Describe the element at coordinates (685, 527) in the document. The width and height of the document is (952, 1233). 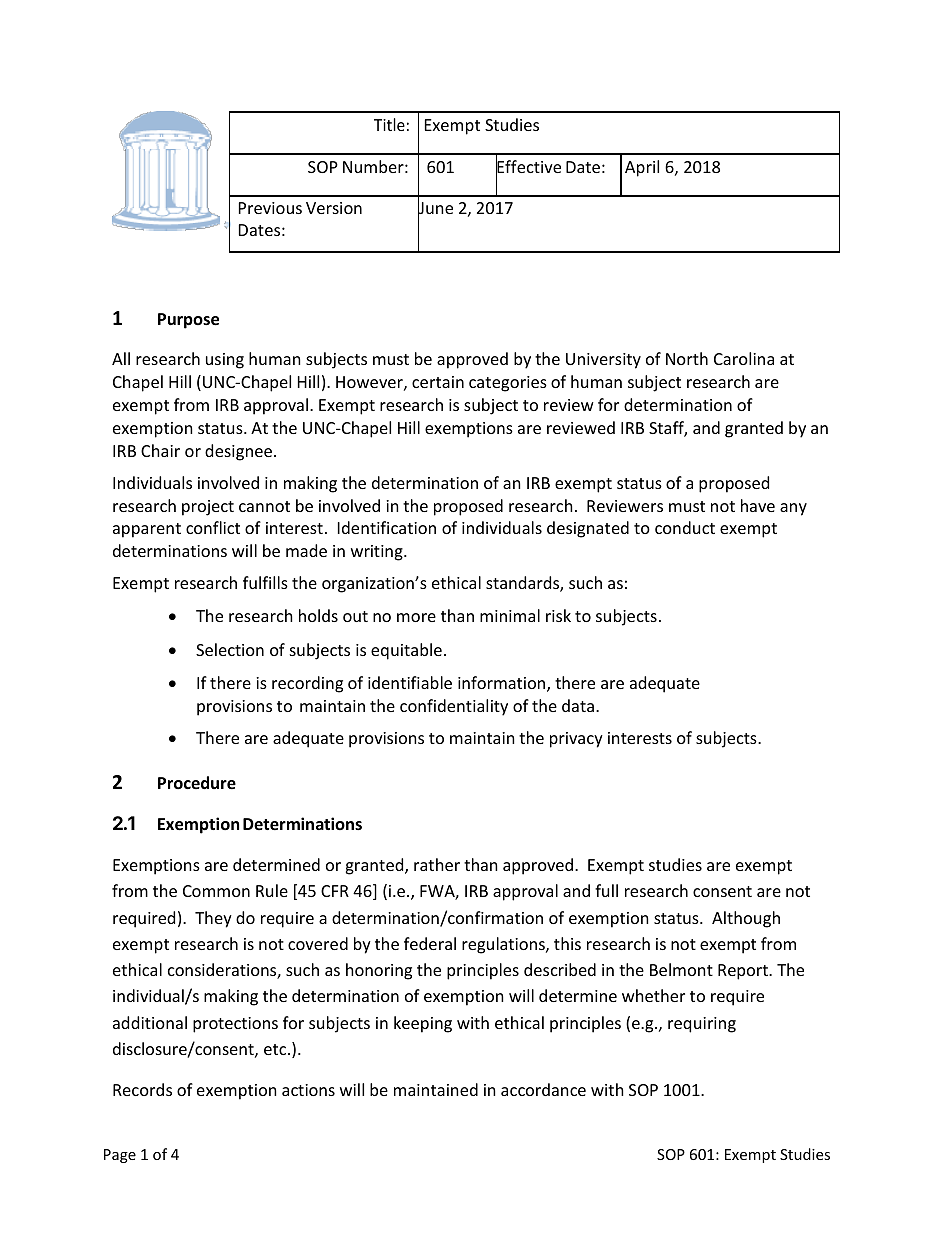
I see `conduct` at that location.
